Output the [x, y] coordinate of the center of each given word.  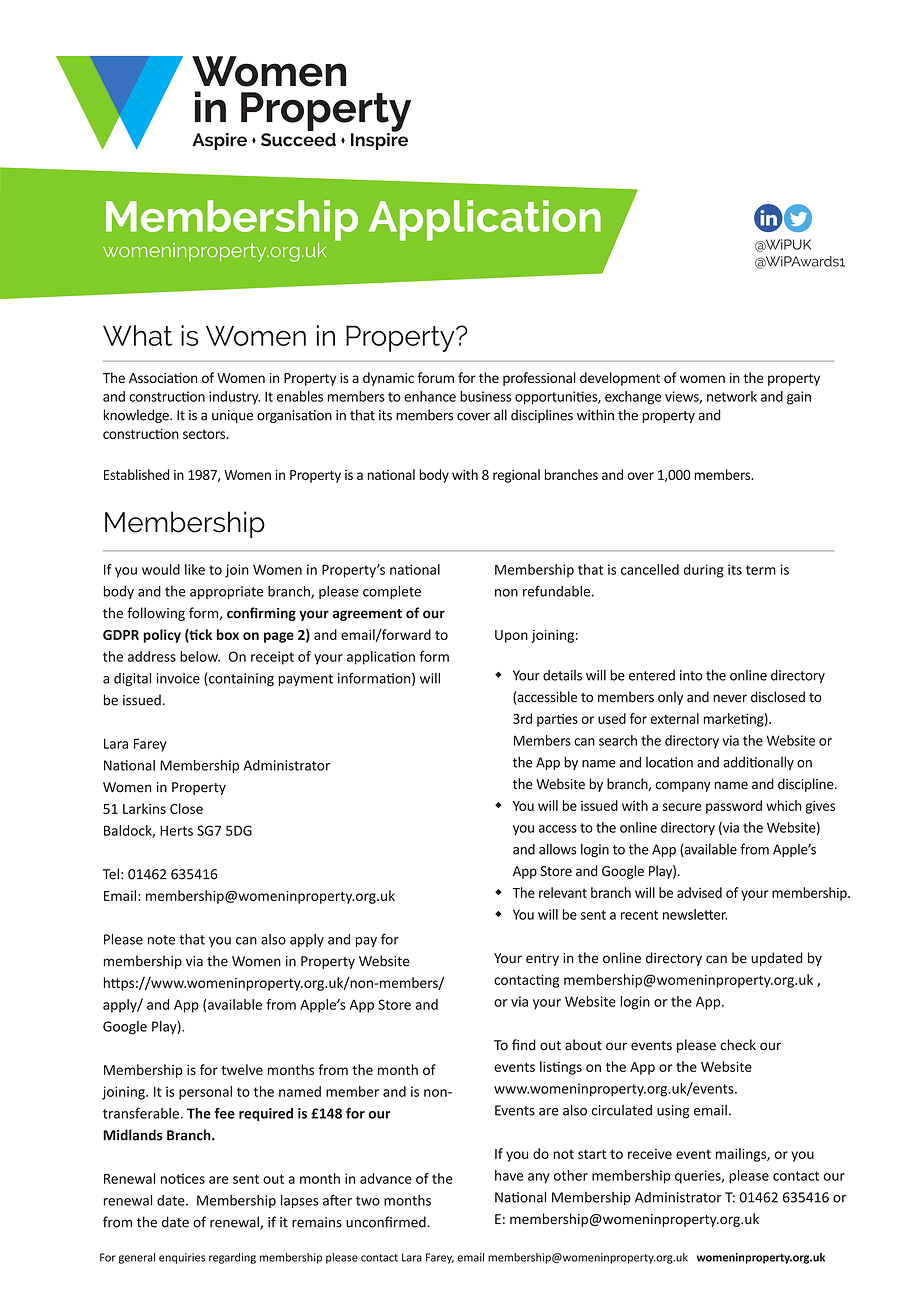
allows [557, 849]
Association [163, 378]
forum [436, 377]
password [734, 807]
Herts [176, 830]
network [732, 396]
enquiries [182, 1258]
